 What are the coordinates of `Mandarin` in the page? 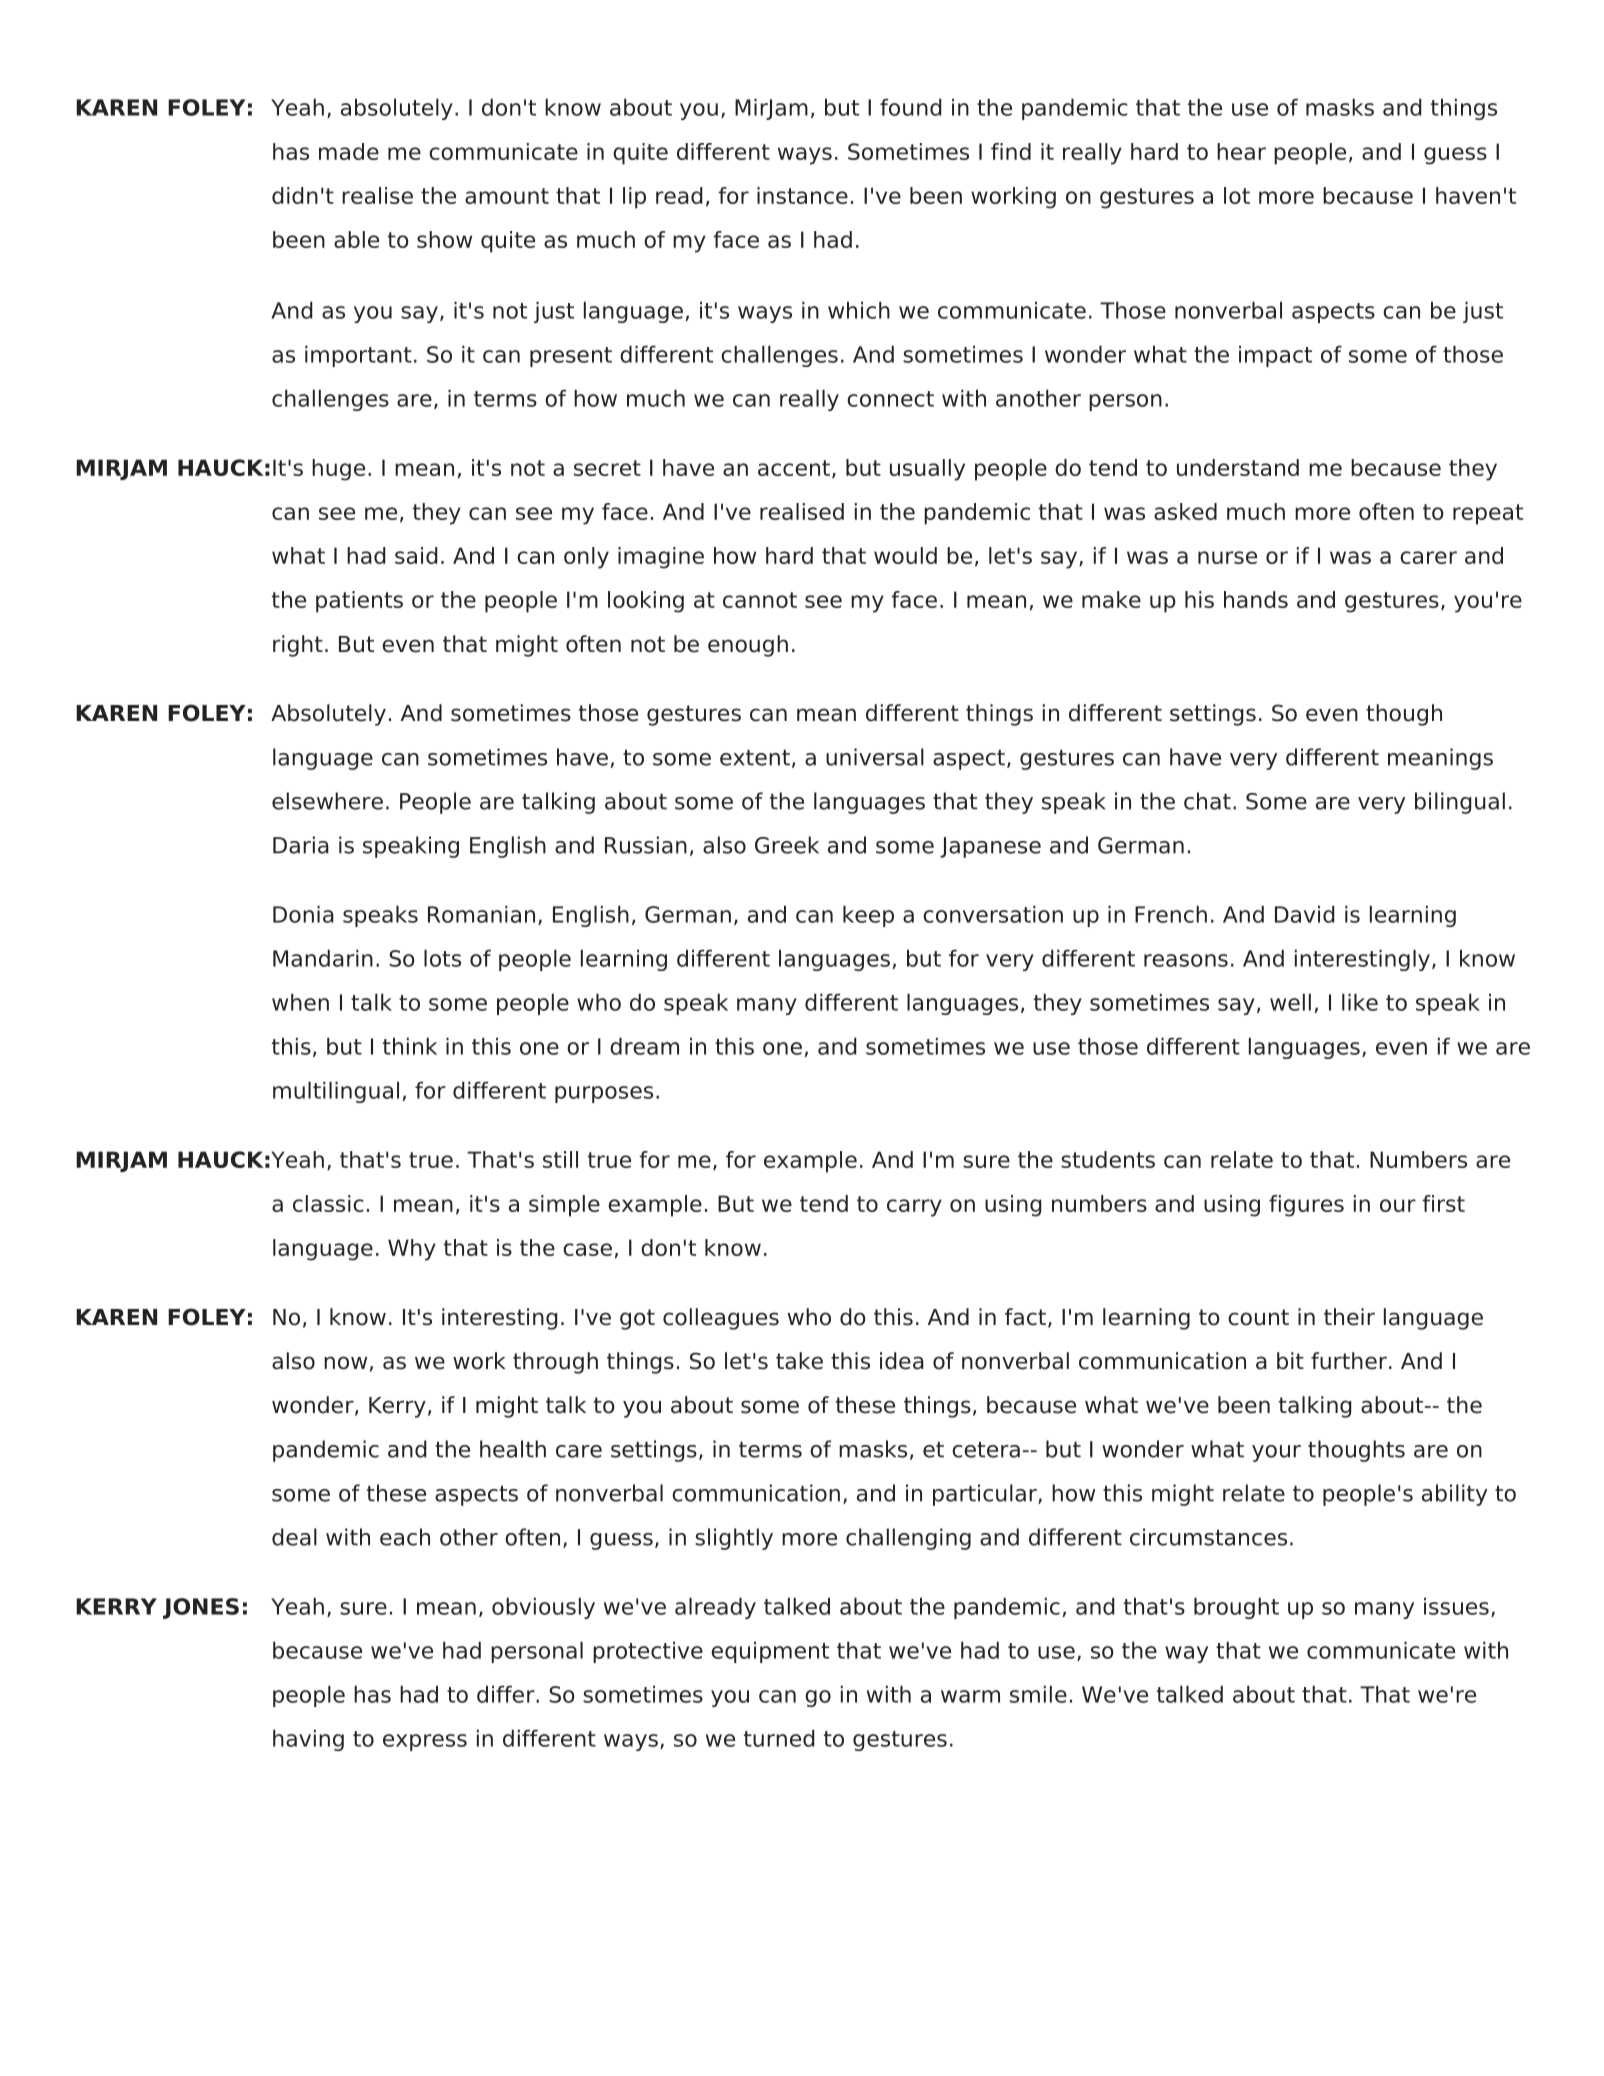 It's located at (323, 958).
